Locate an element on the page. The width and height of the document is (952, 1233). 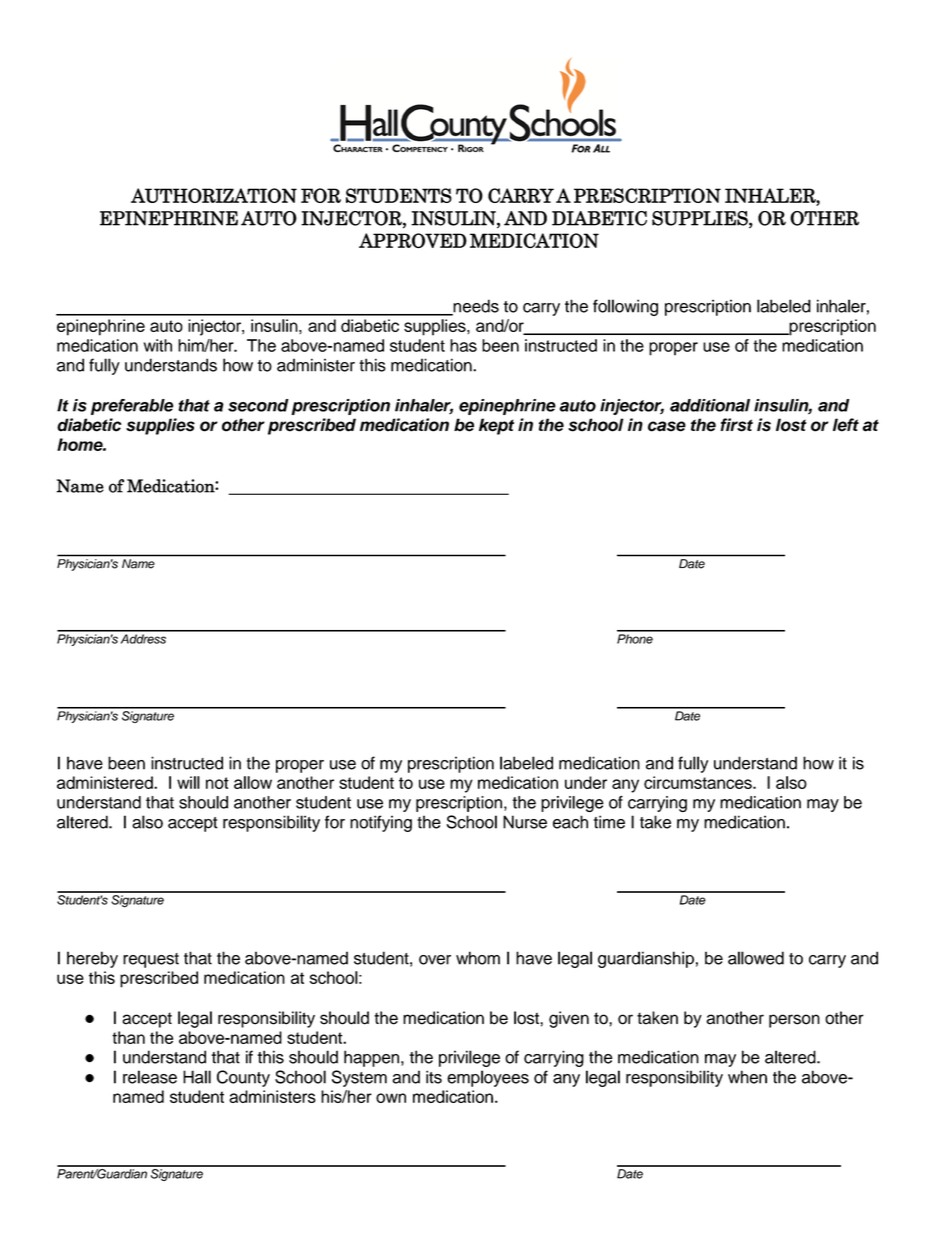
case is located at coordinates (667, 426).
